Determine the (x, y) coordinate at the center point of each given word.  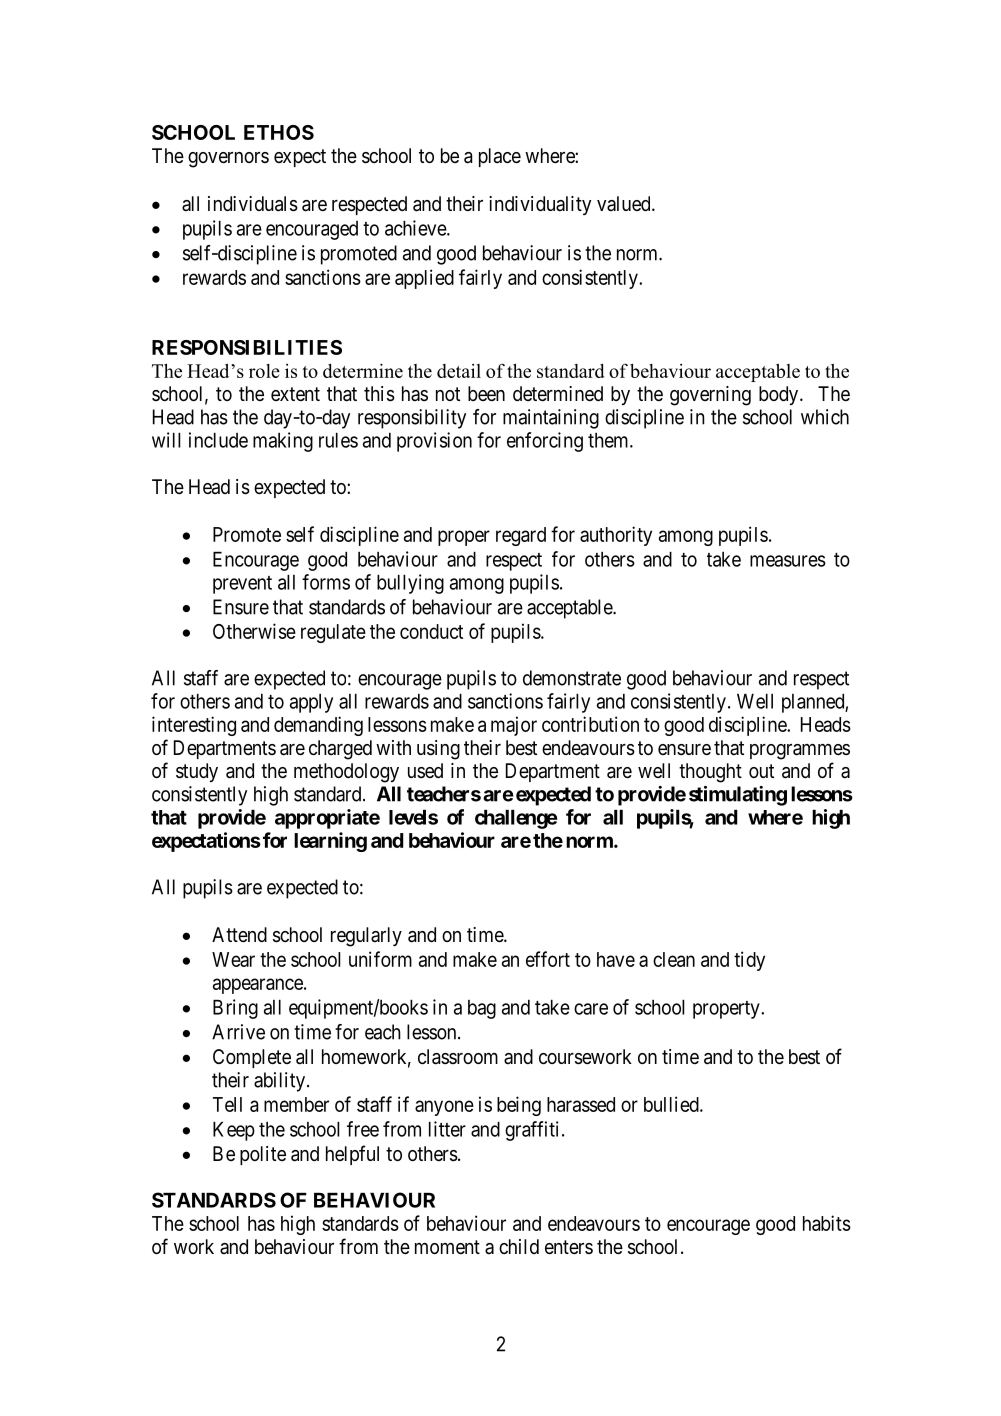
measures (788, 561)
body (780, 395)
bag (482, 1009)
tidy (749, 961)
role (264, 371)
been (486, 393)
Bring (235, 1009)
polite (263, 1155)
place (500, 157)
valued (625, 203)
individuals (253, 204)
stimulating (738, 796)
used (425, 770)
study (197, 772)
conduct (431, 631)
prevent (242, 585)
